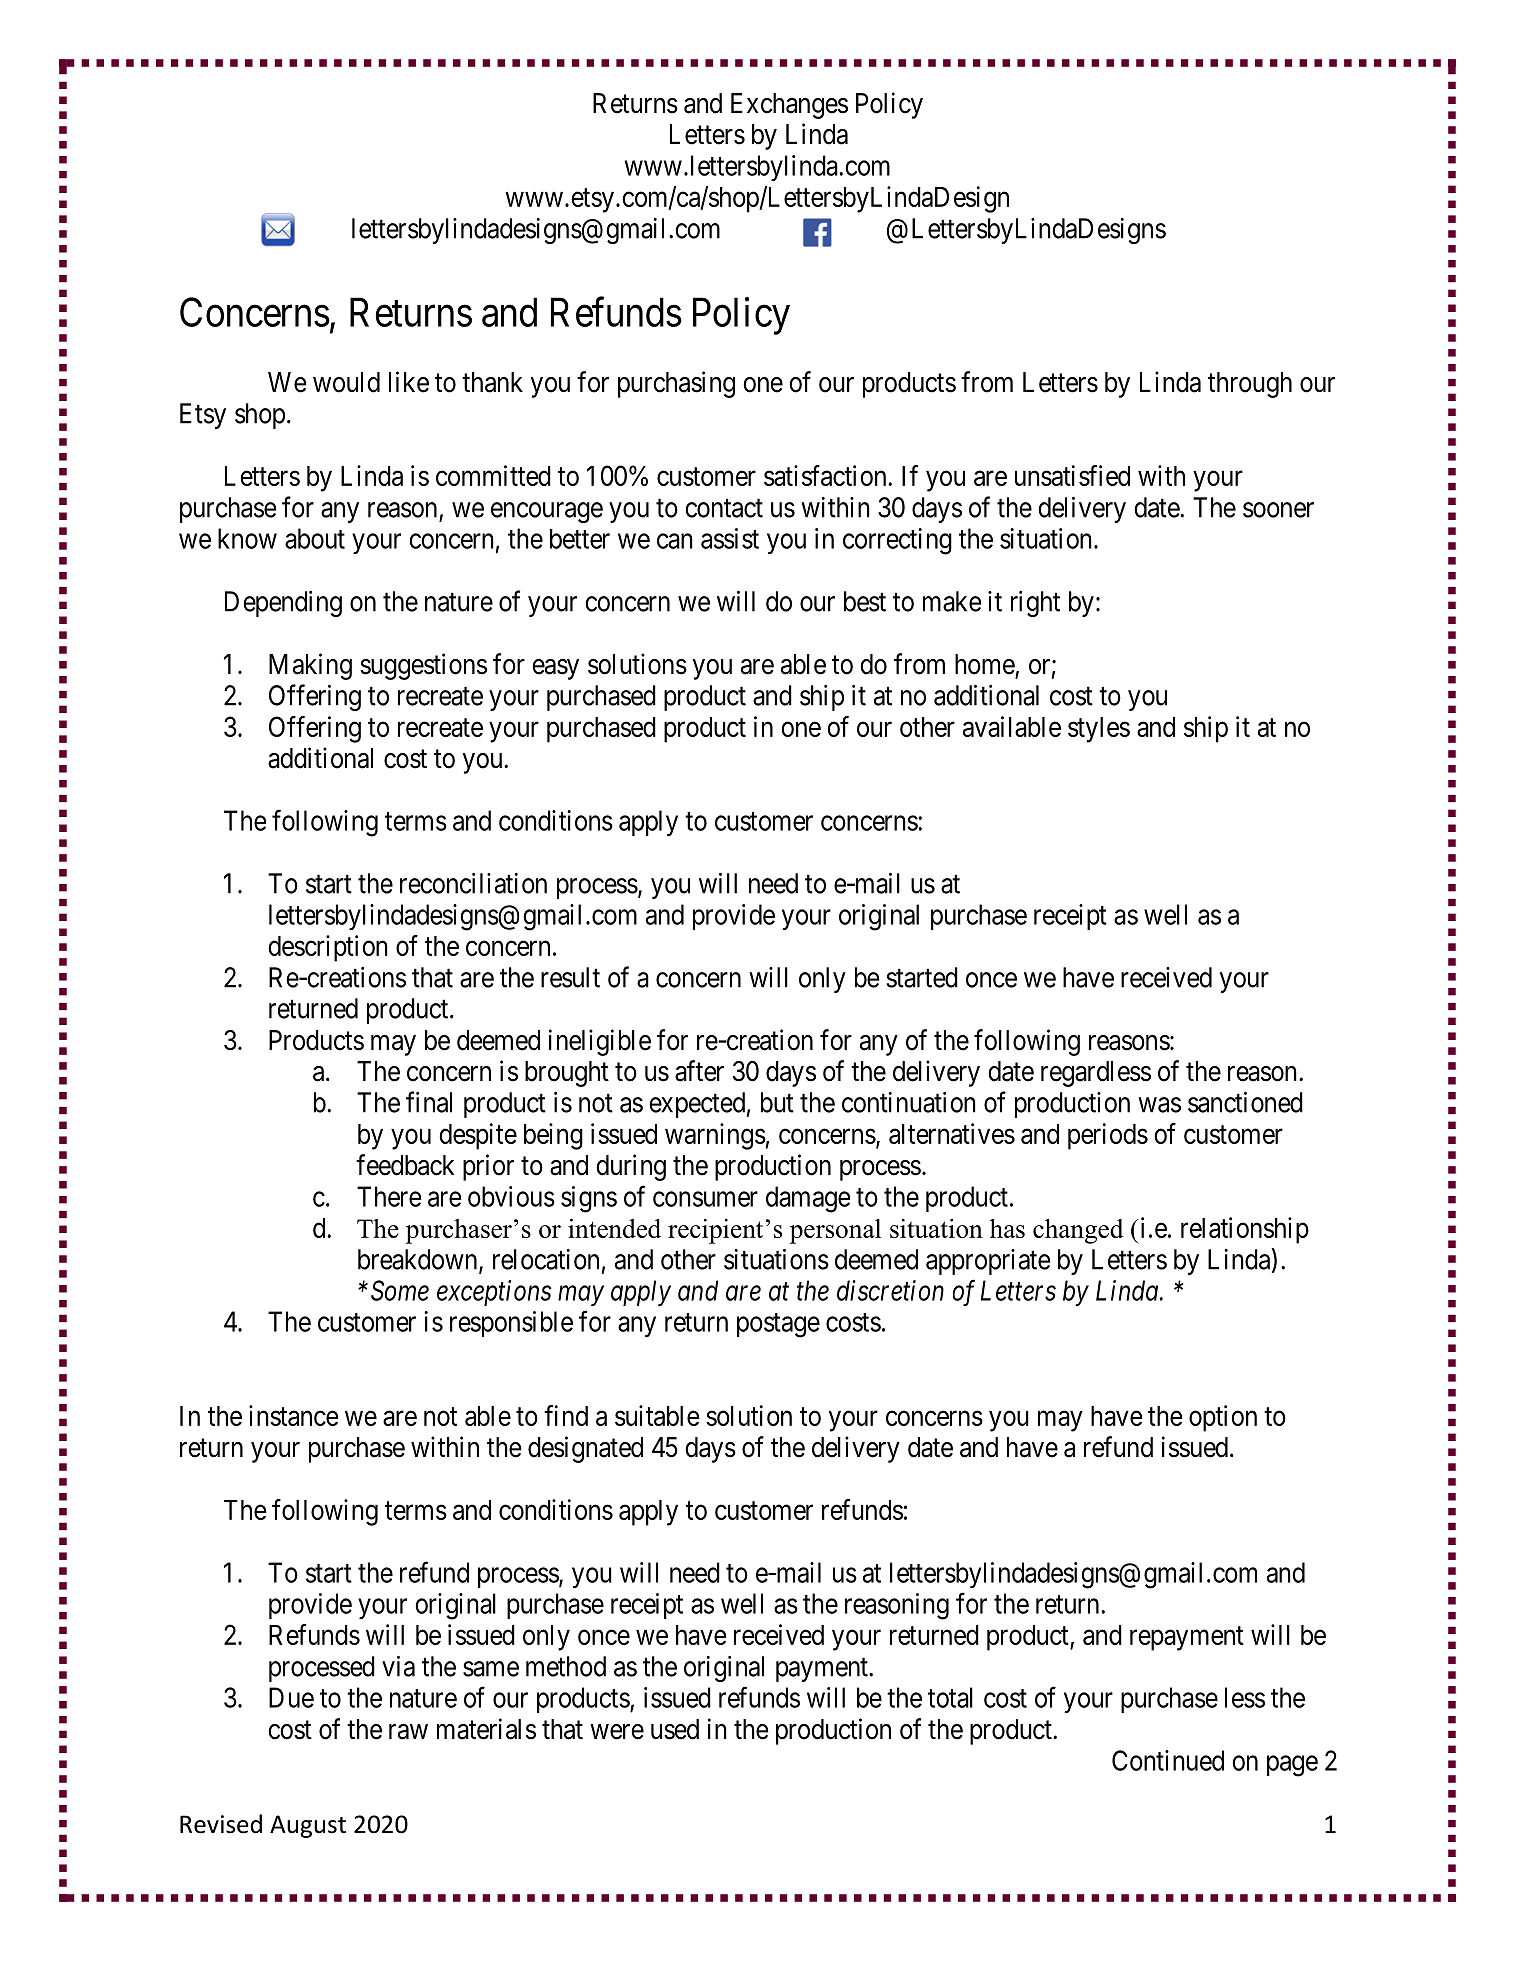 This image has width=1515, height=1961. I want to click on description, so click(328, 948).
